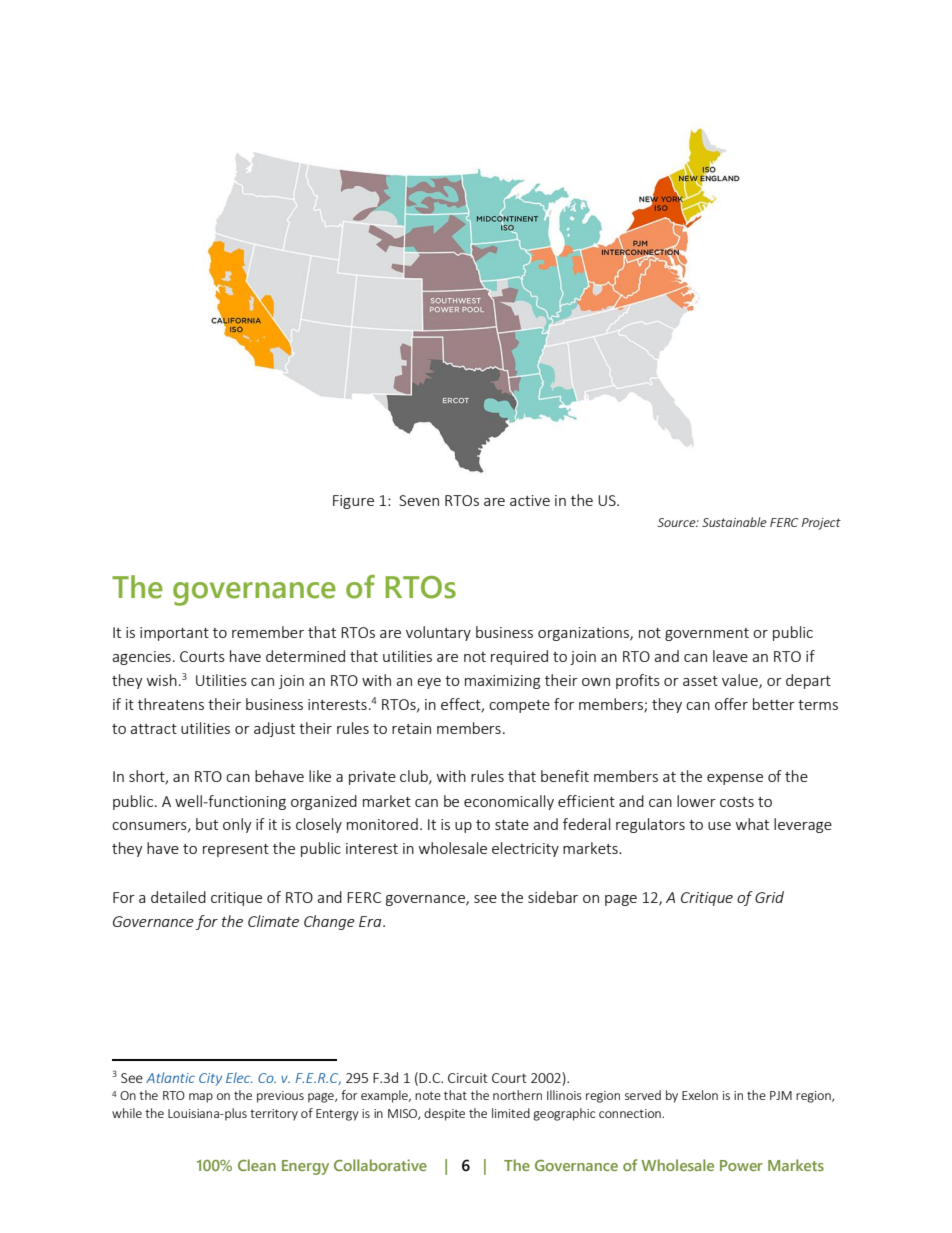  Describe the element at coordinates (419, 500) in the screenshot. I see `Seven` at that location.
